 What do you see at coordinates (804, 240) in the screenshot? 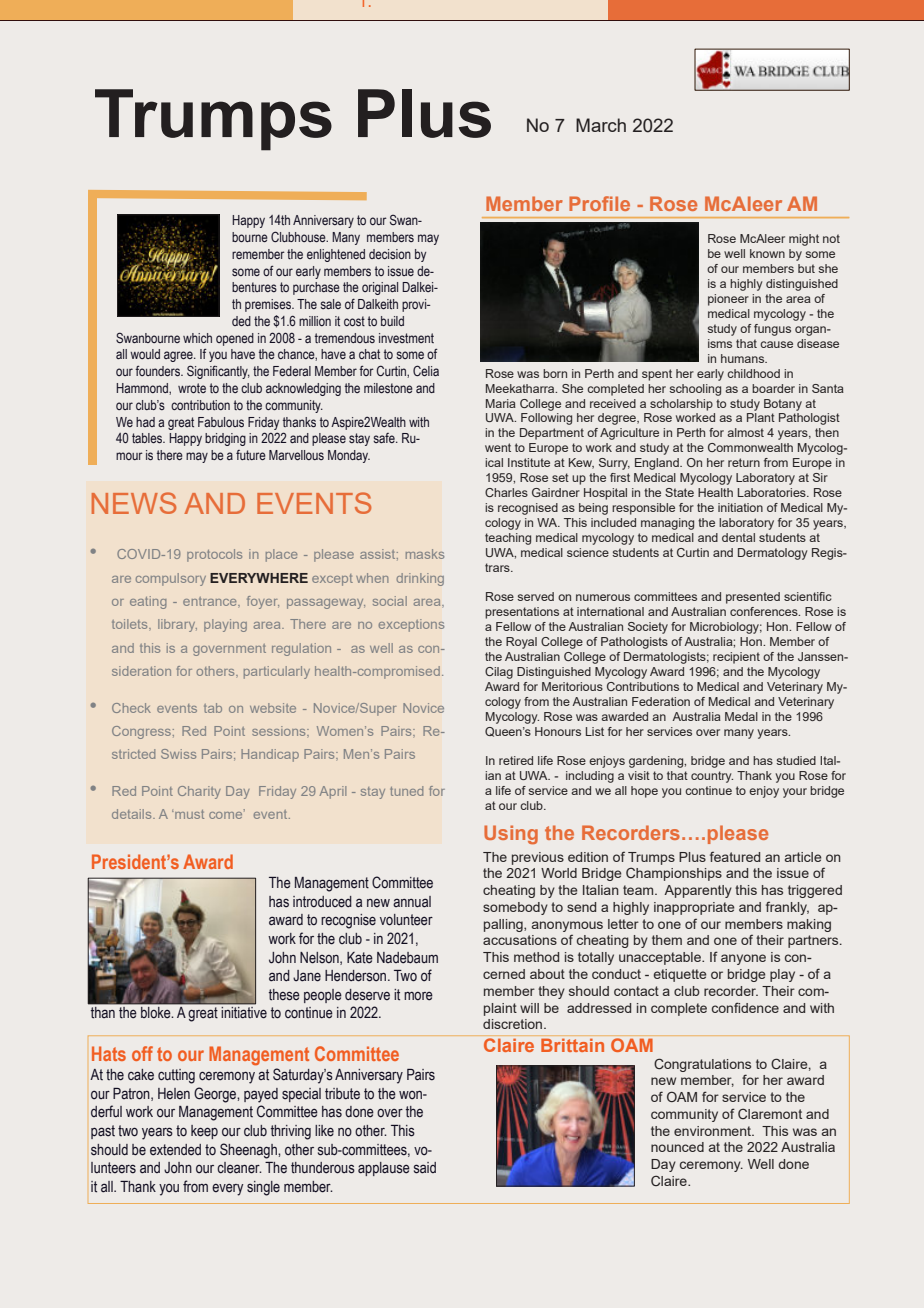
I see `might` at bounding box center [804, 240].
